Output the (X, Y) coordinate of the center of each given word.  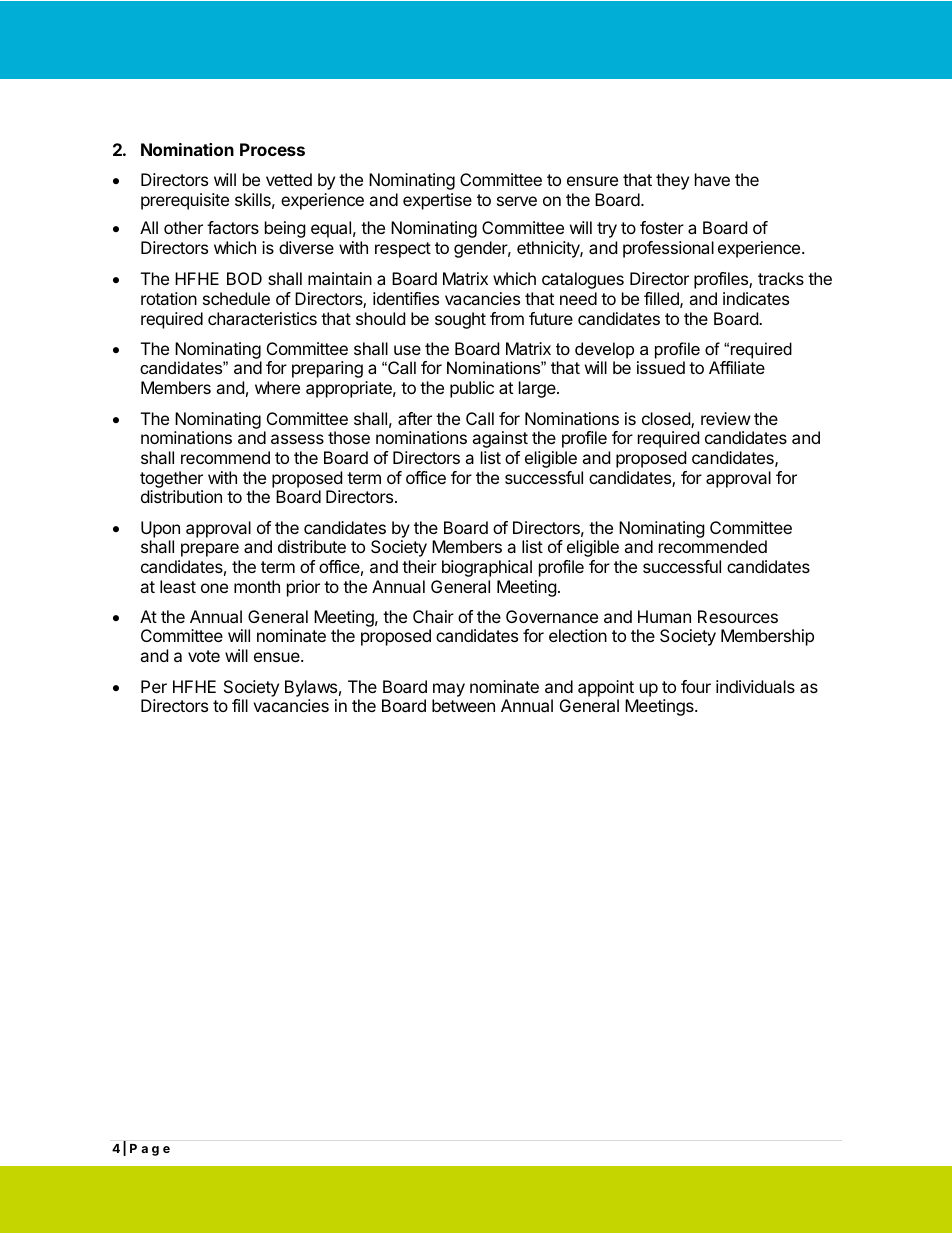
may (449, 690)
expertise (437, 201)
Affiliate (737, 367)
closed (667, 420)
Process (272, 149)
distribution (181, 496)
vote (204, 656)
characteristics (262, 318)
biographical (487, 568)
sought (460, 320)
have (712, 179)
